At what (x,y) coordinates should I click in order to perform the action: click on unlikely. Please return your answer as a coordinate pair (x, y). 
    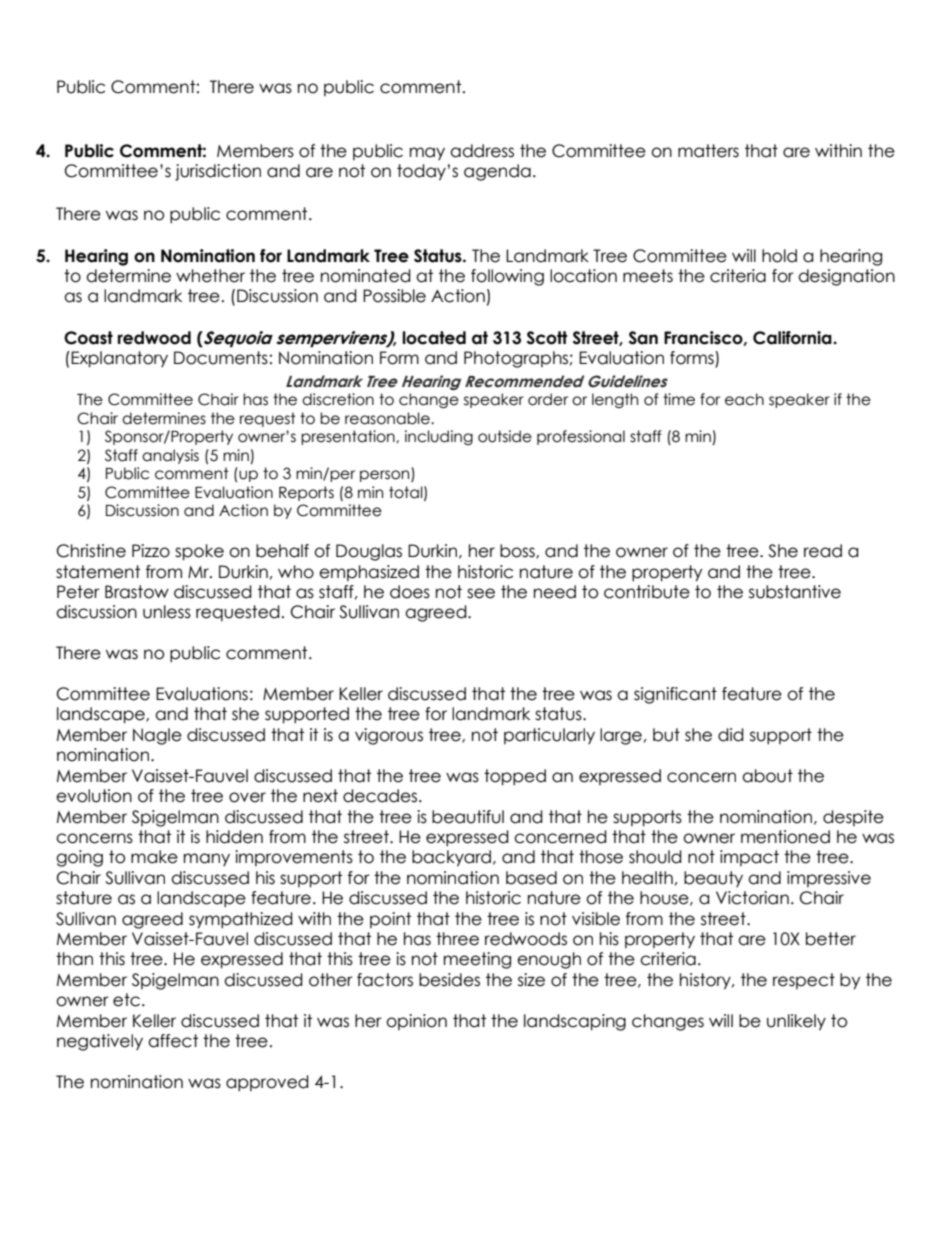
    Looking at the image, I should click on (796, 1022).
